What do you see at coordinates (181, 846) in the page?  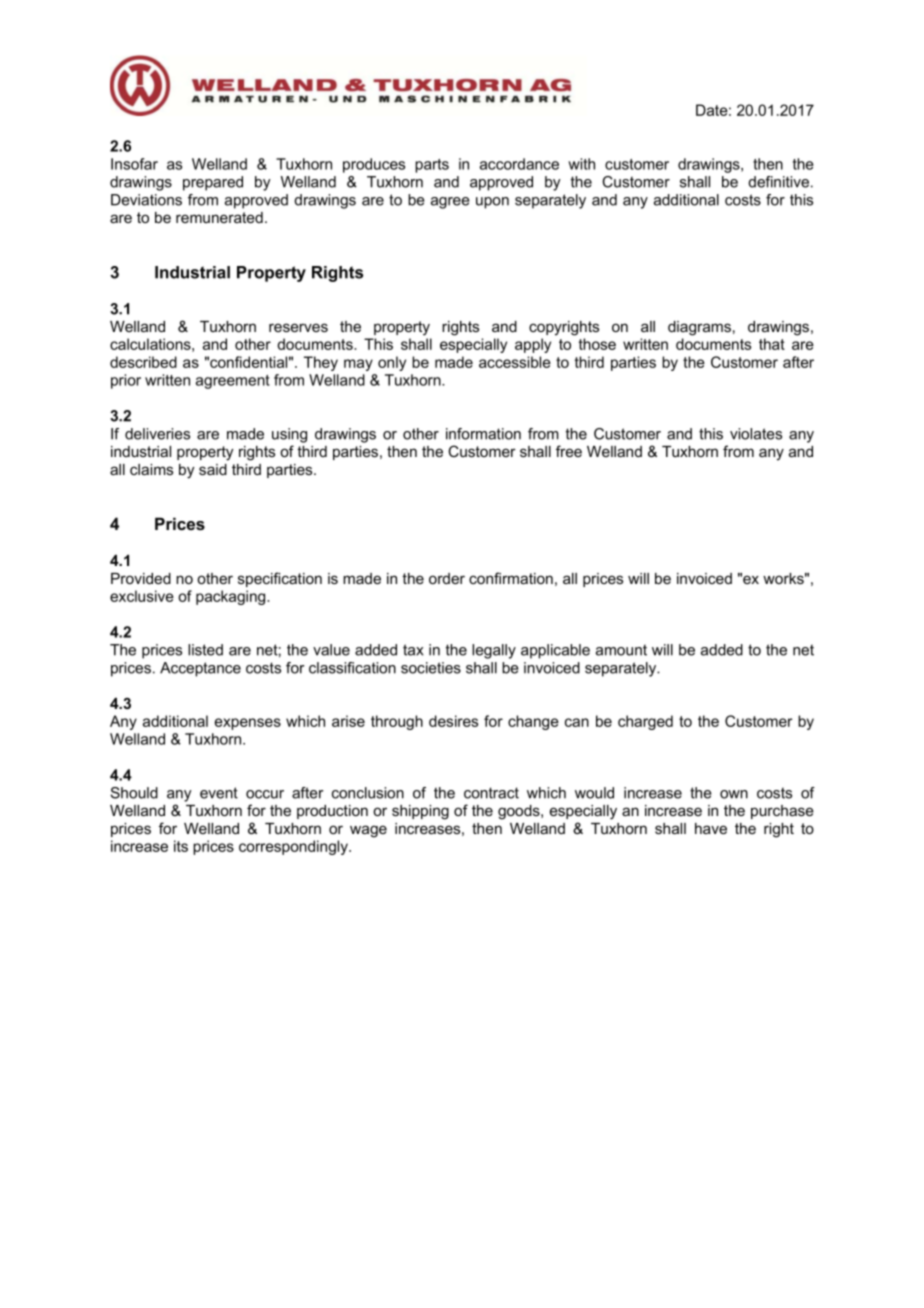 I see `its` at bounding box center [181, 846].
